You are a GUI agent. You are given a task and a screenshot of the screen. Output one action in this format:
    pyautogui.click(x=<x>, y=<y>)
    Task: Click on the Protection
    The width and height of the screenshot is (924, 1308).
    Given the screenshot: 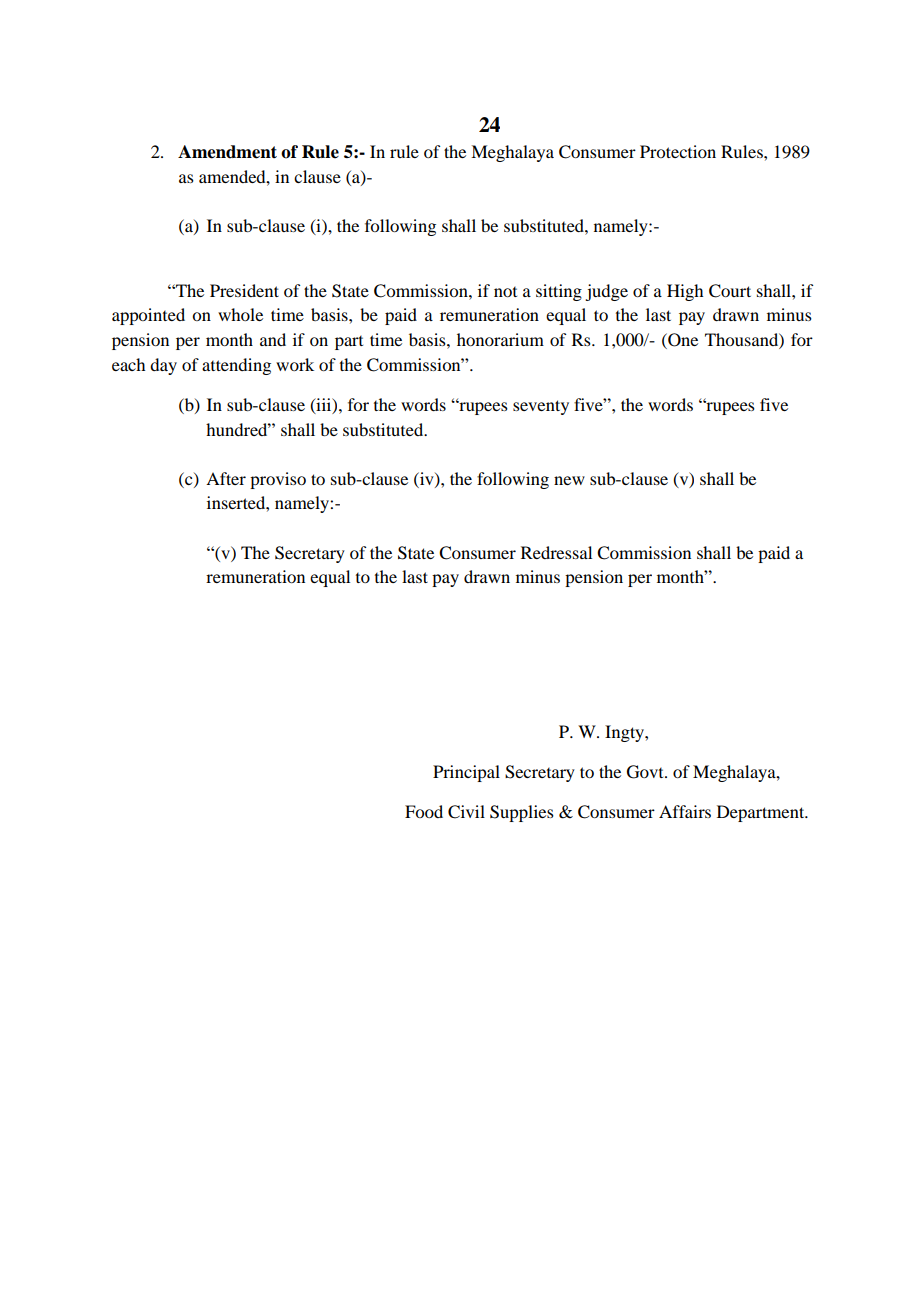 What is the action you would take?
    pyautogui.click(x=678, y=151)
